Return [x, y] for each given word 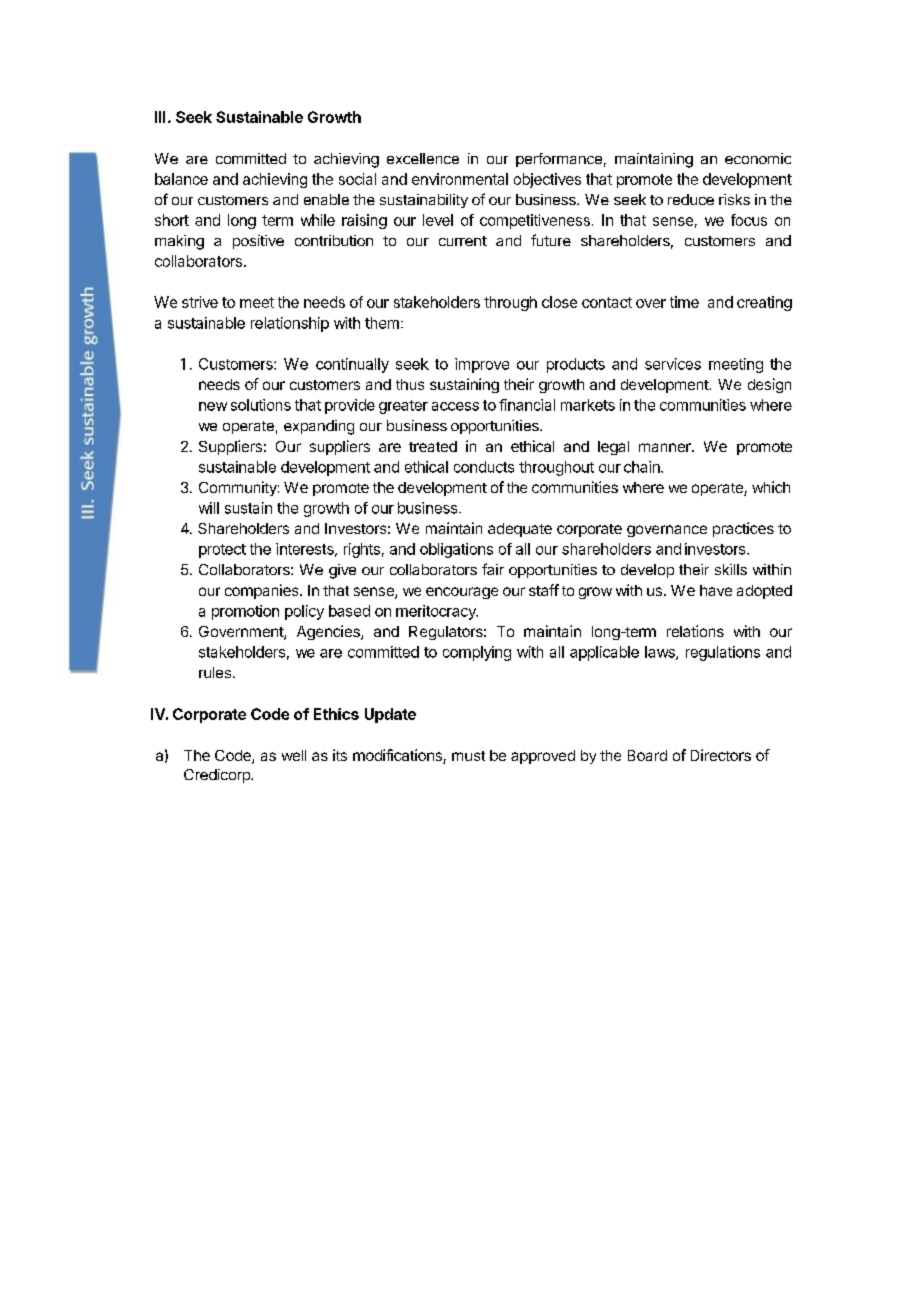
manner [666, 447]
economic [758, 158]
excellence [423, 158]
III [160, 117]
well [294, 755]
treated [433, 446]
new [213, 406]
